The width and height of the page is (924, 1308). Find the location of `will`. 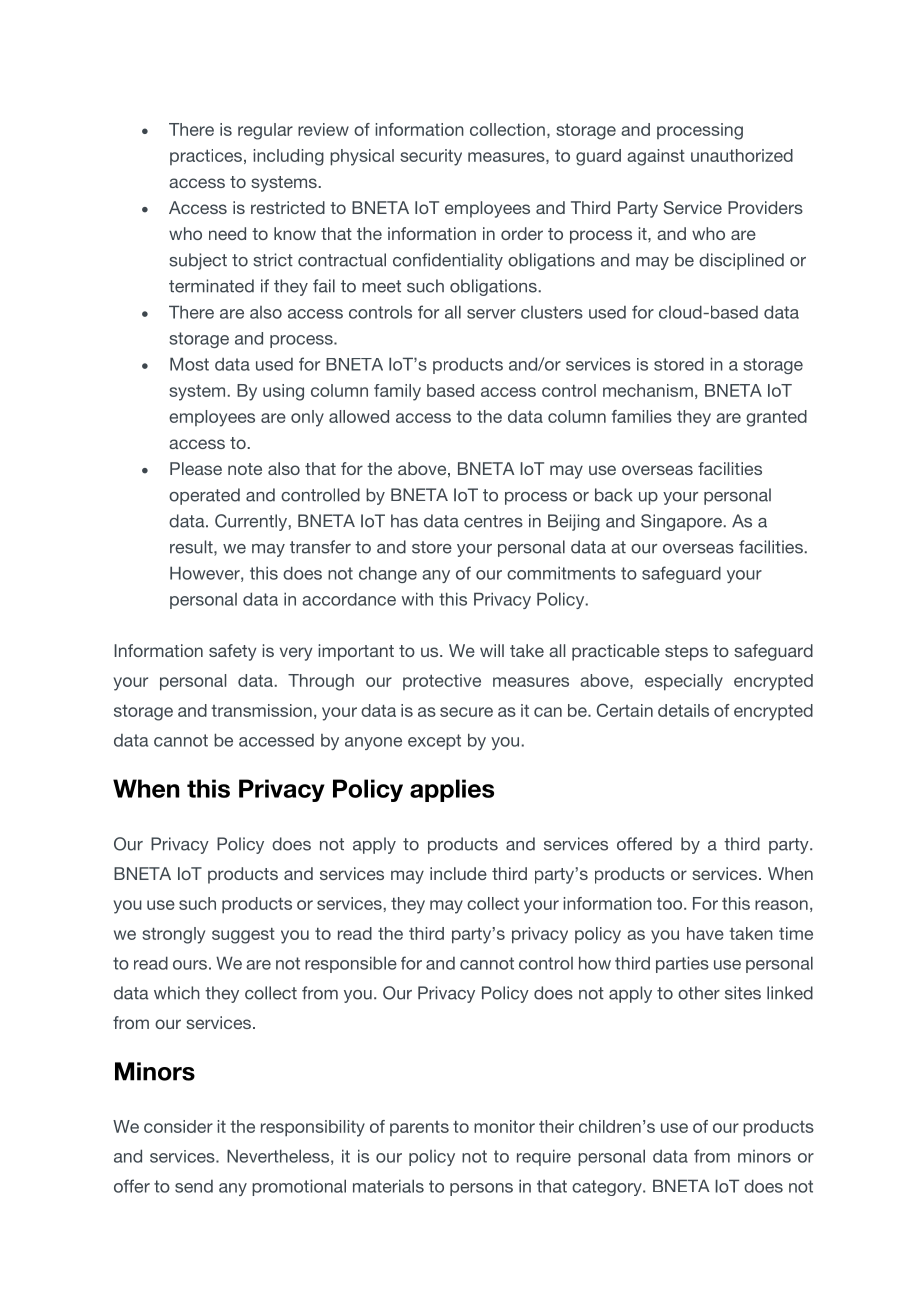

will is located at coordinates (492, 650).
